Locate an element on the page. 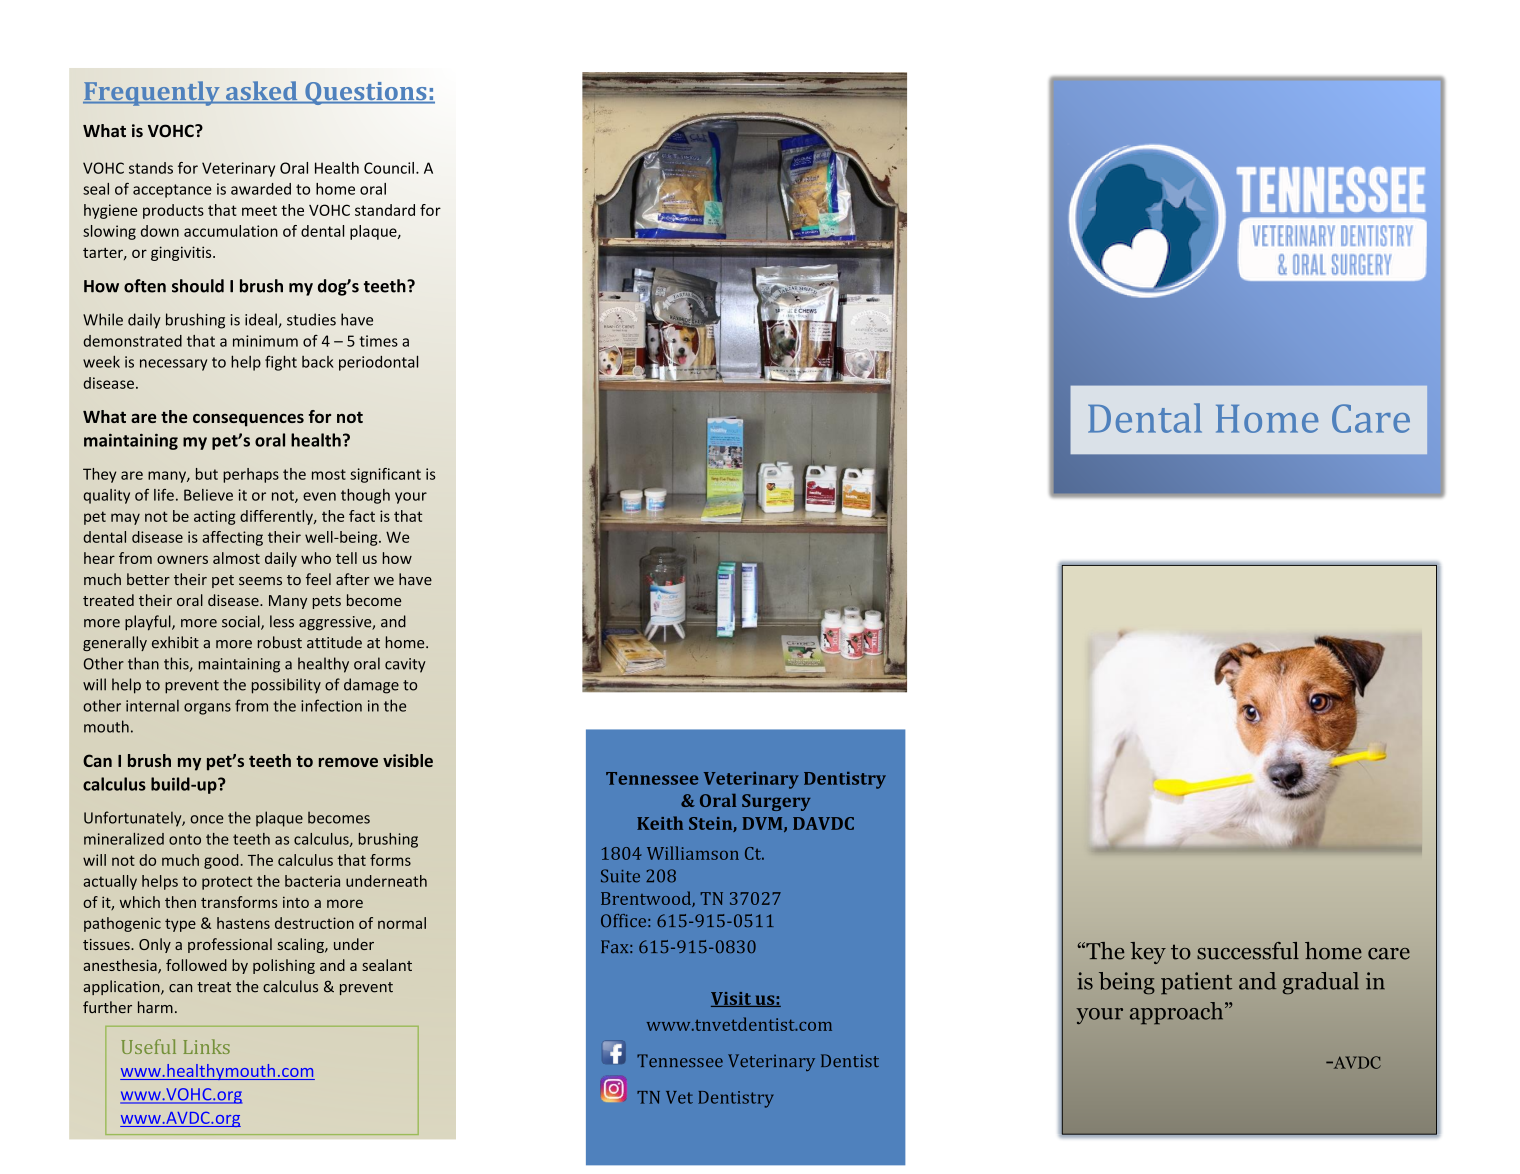  Visit is located at coordinates (732, 999).
